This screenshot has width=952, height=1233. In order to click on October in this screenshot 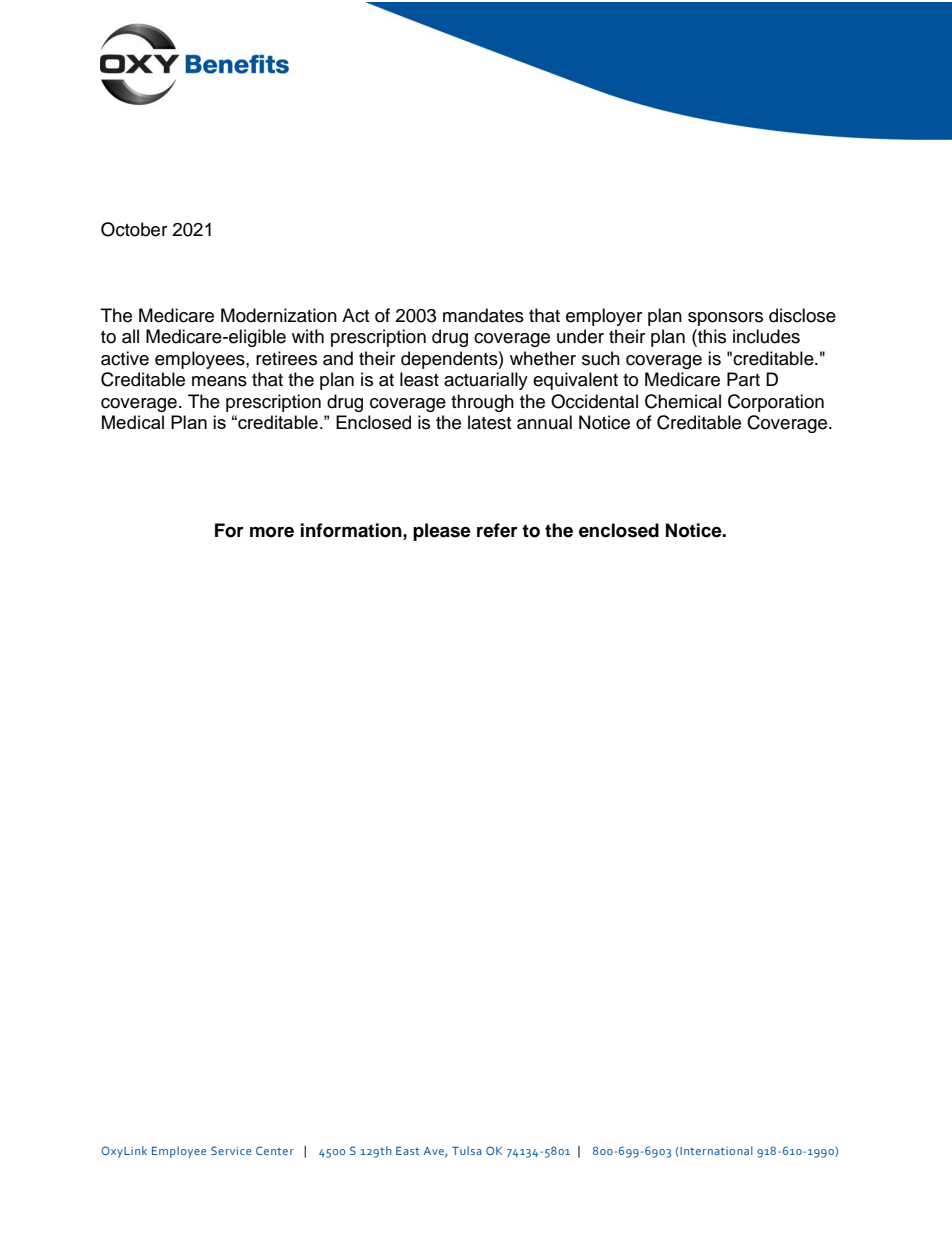, I will do `click(134, 229)`.
